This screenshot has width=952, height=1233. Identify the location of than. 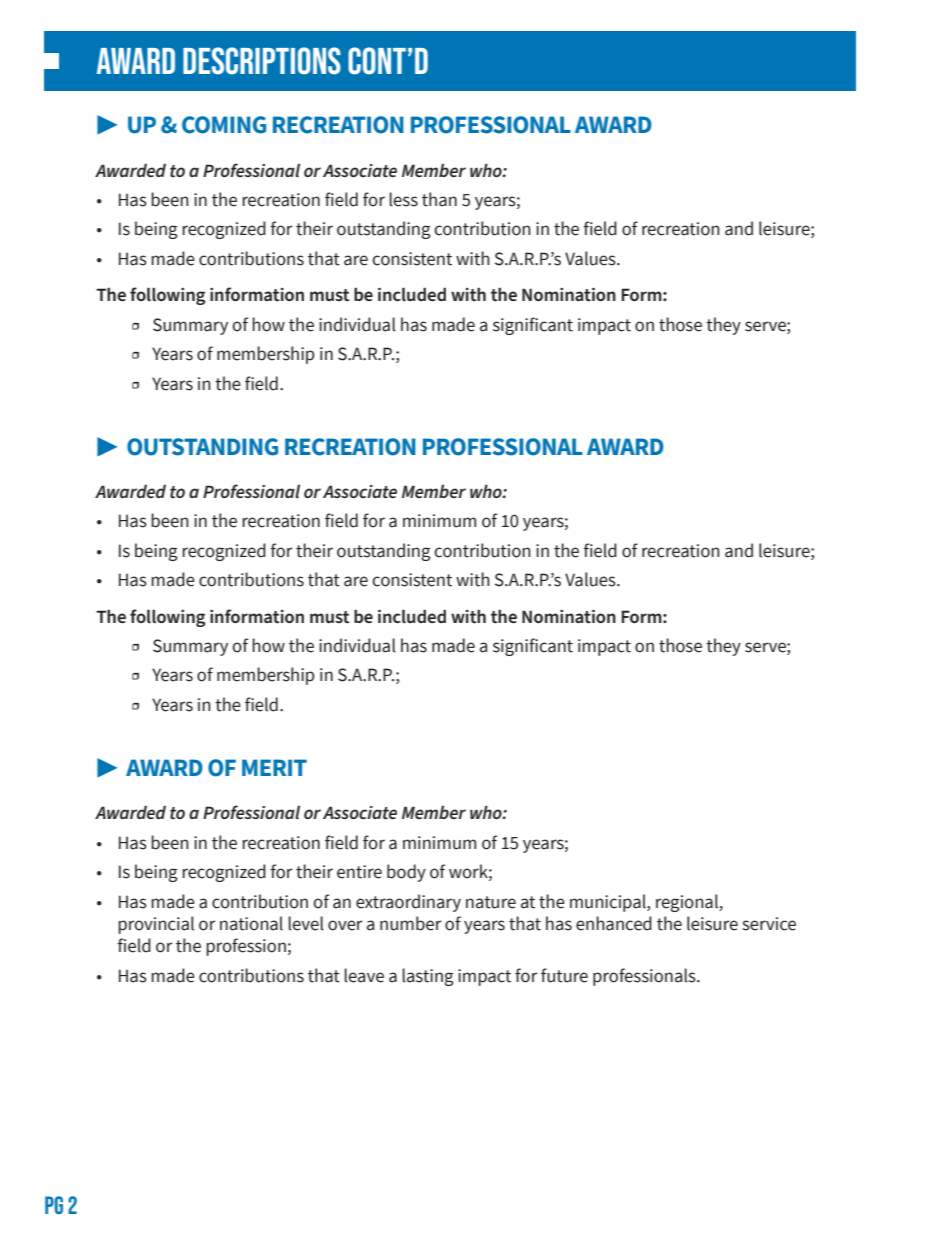
(439, 199).
